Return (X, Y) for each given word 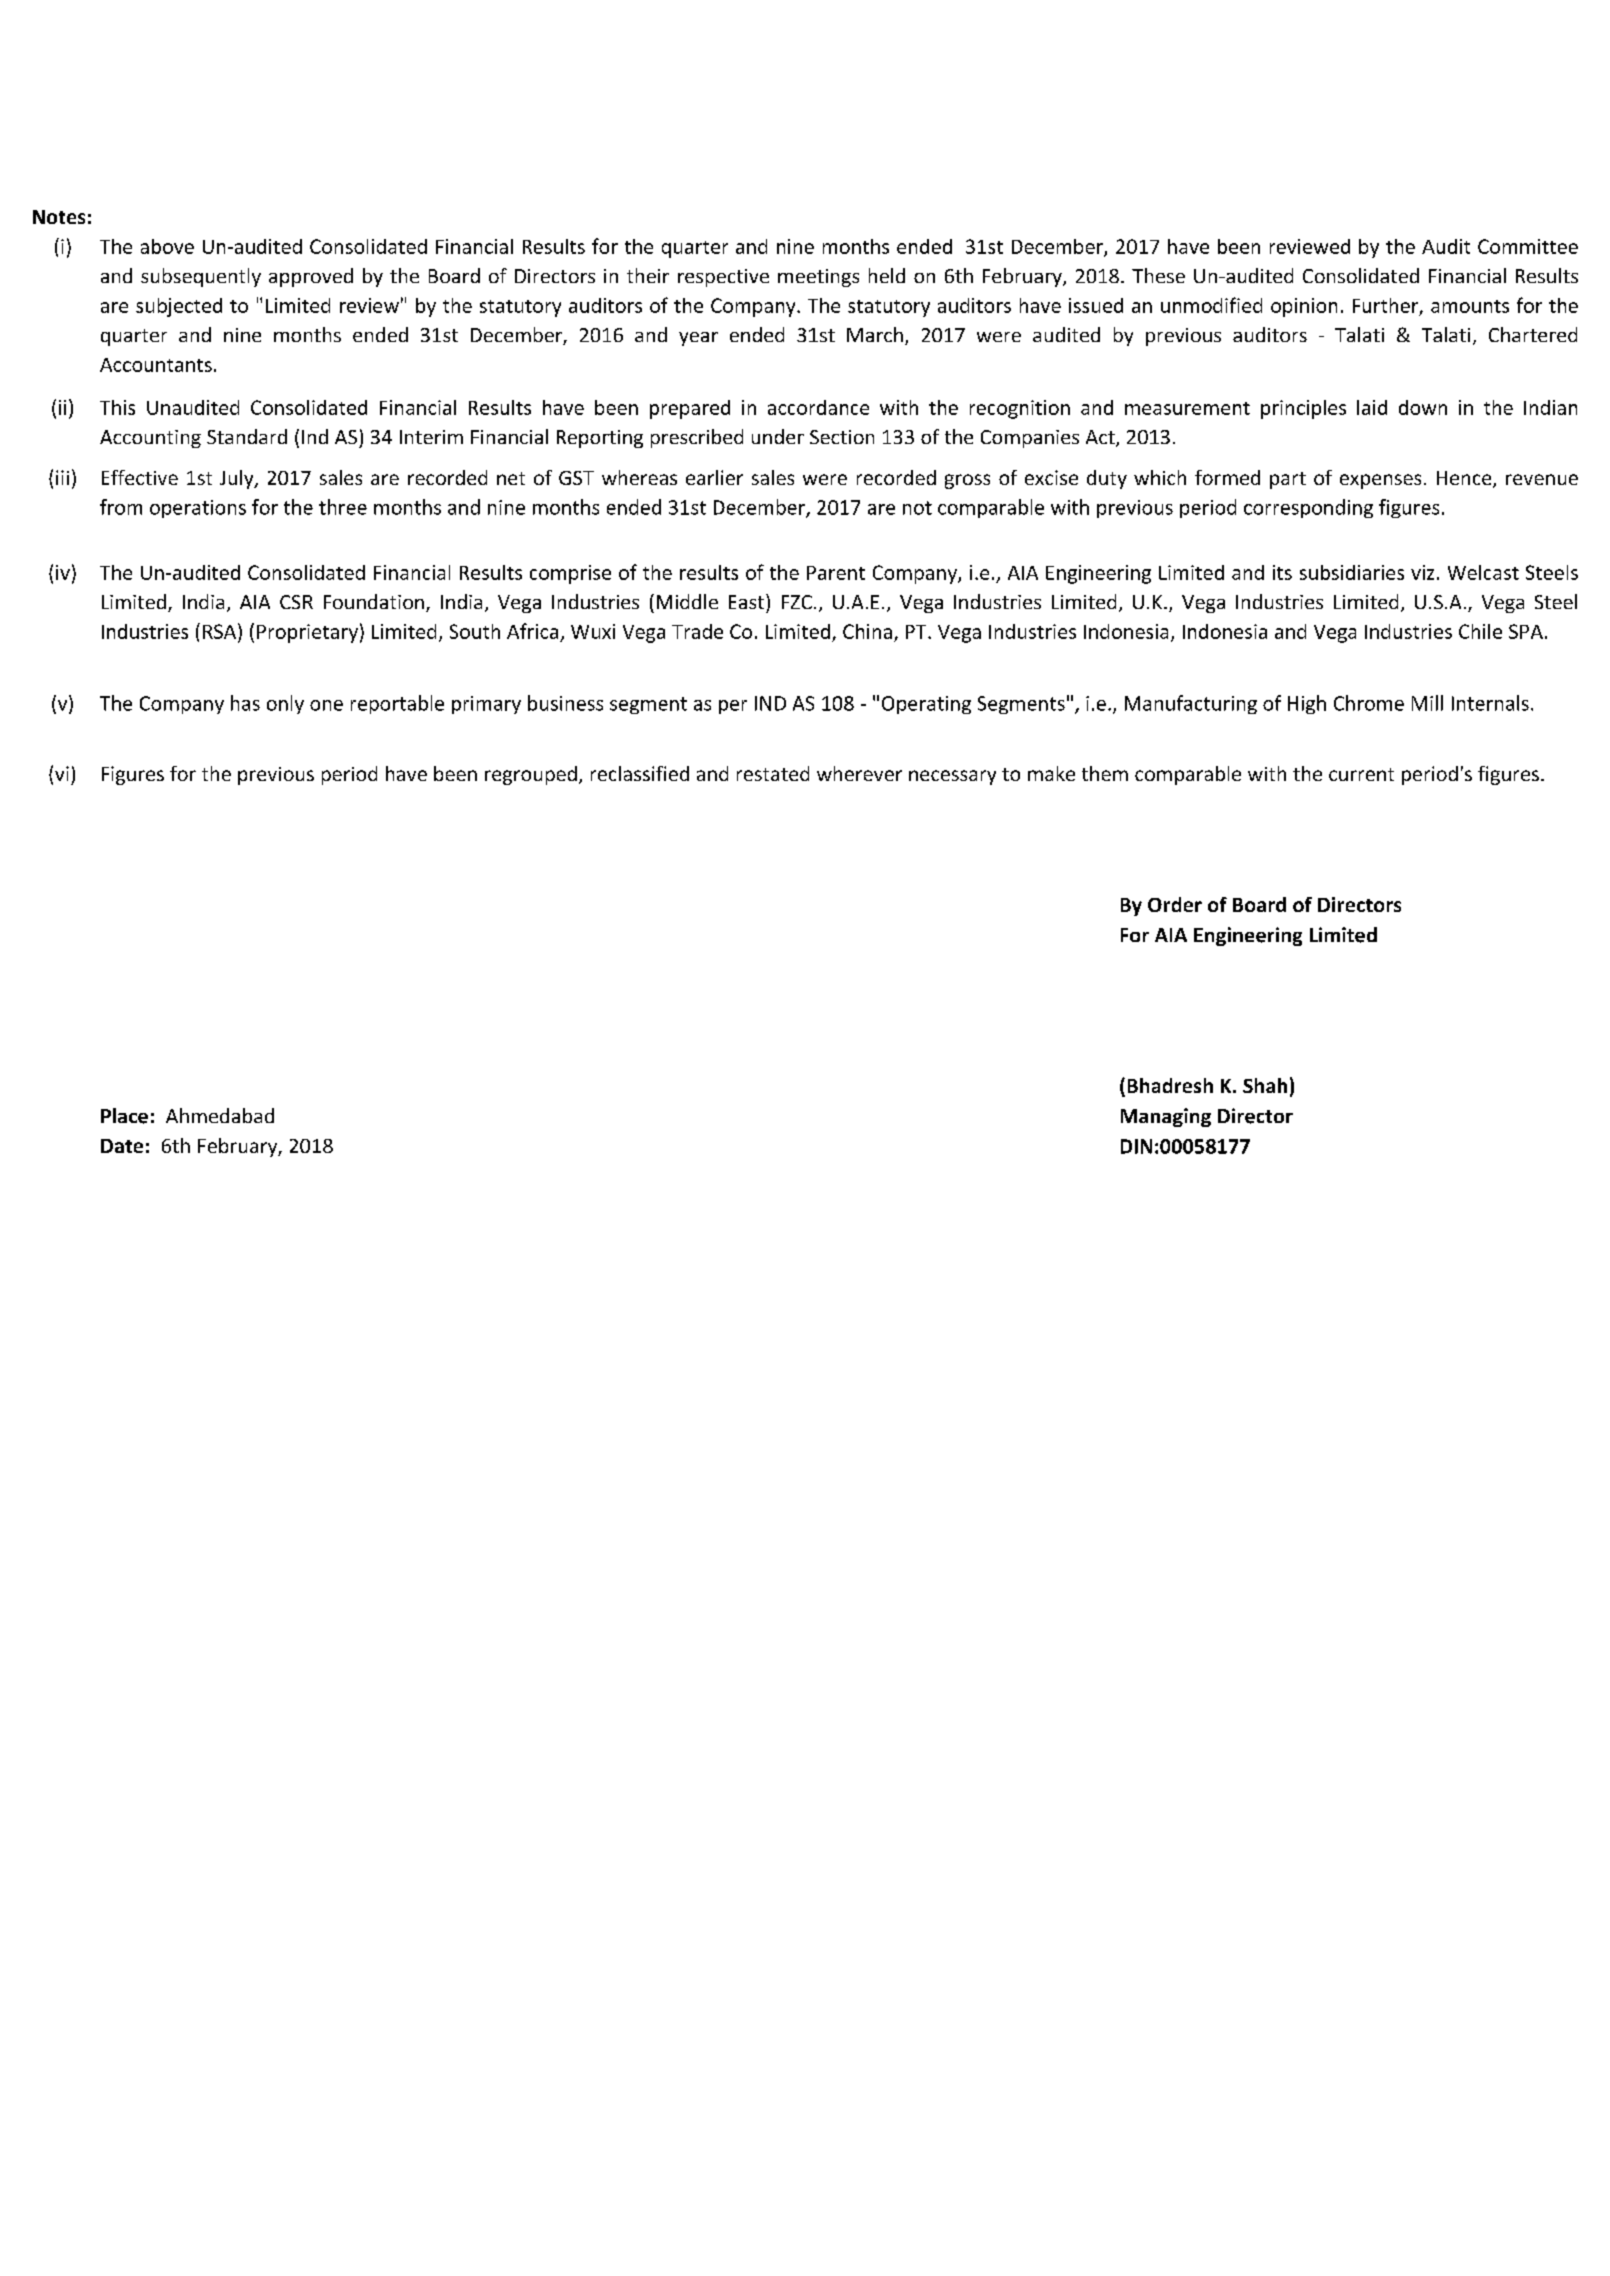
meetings (818, 278)
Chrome (1369, 703)
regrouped (531, 775)
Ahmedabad (220, 1115)
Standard (247, 436)
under (778, 436)
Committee (1528, 246)
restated (773, 773)
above (167, 246)
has (245, 703)
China (867, 631)
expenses (1380, 481)
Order (1175, 904)
